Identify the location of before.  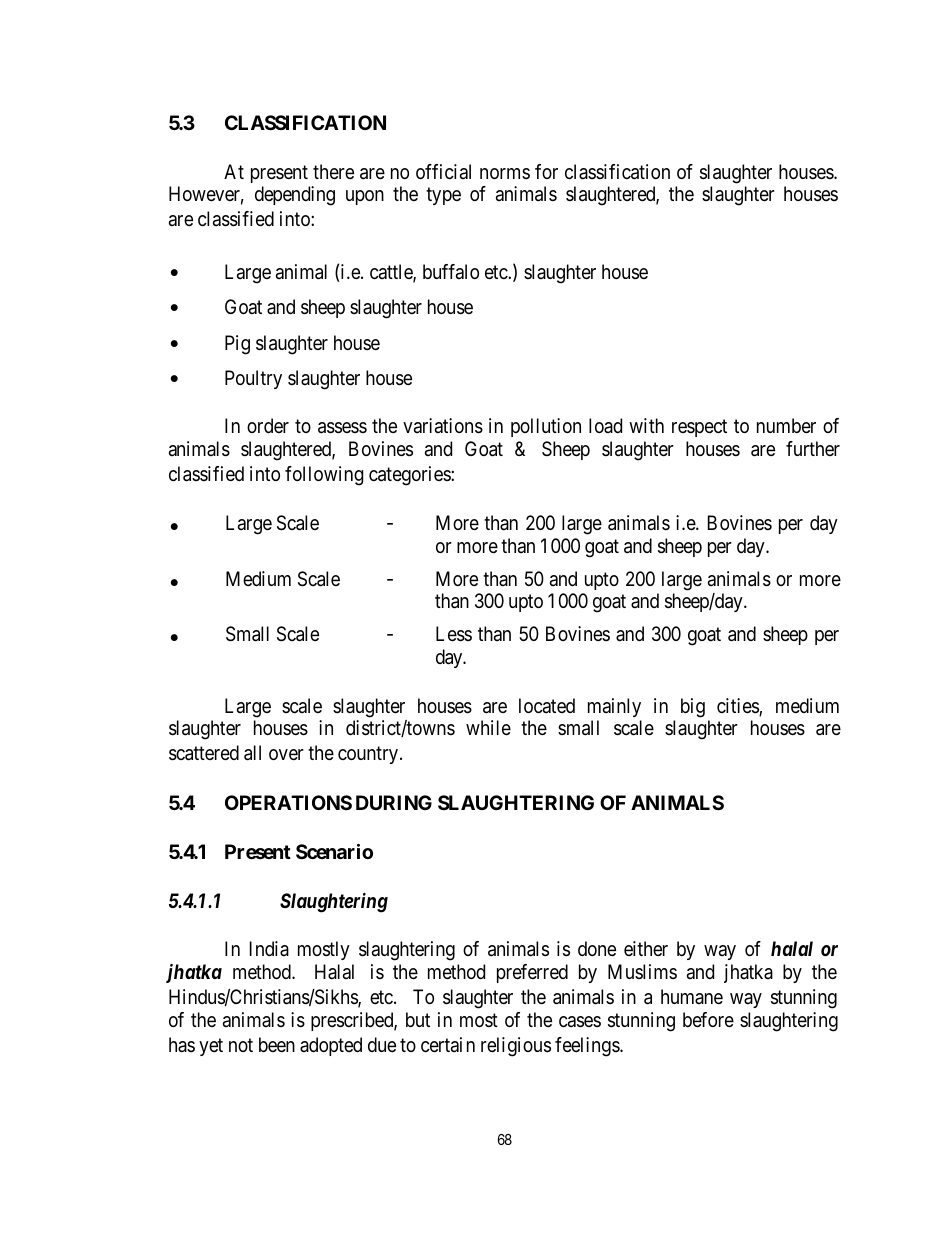
(708, 1020).
